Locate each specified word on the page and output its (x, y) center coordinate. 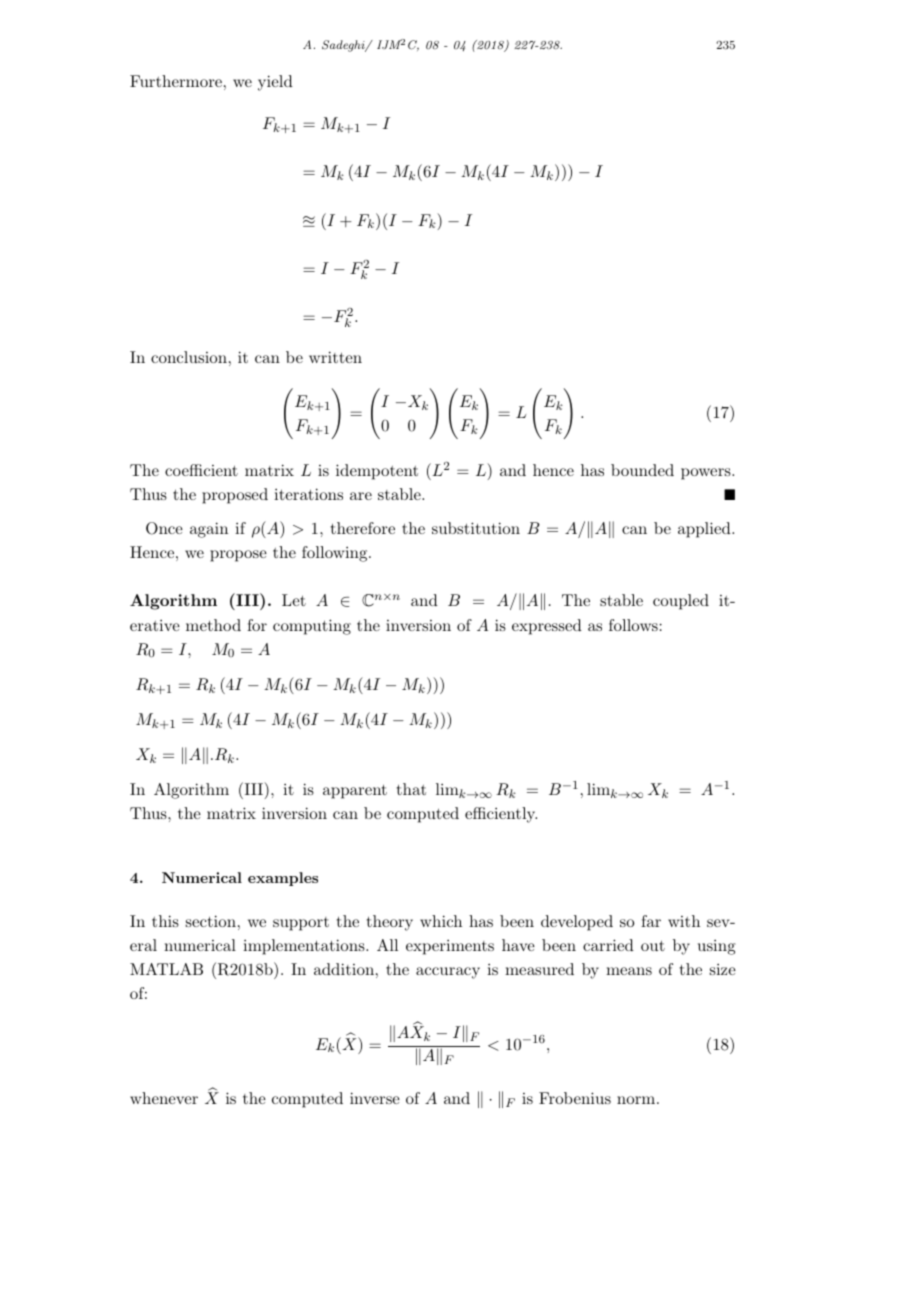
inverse (375, 1098)
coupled (681, 602)
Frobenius (575, 1098)
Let (294, 600)
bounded (642, 470)
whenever (164, 1098)
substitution (476, 528)
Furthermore (176, 81)
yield (275, 83)
